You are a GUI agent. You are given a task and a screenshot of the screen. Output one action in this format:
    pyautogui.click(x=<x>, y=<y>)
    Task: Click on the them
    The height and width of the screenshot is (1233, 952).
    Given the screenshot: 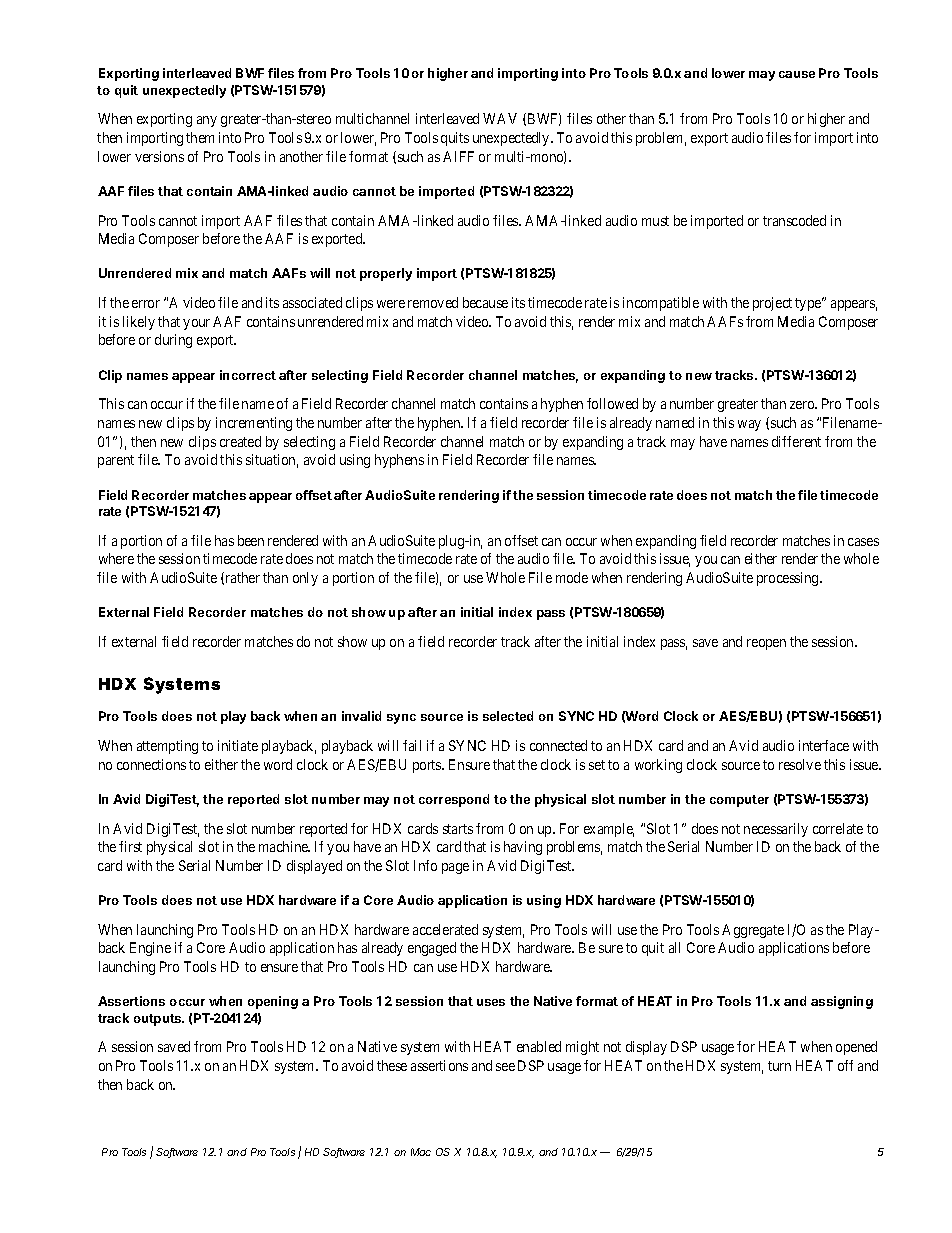 What is the action you would take?
    pyautogui.click(x=200, y=137)
